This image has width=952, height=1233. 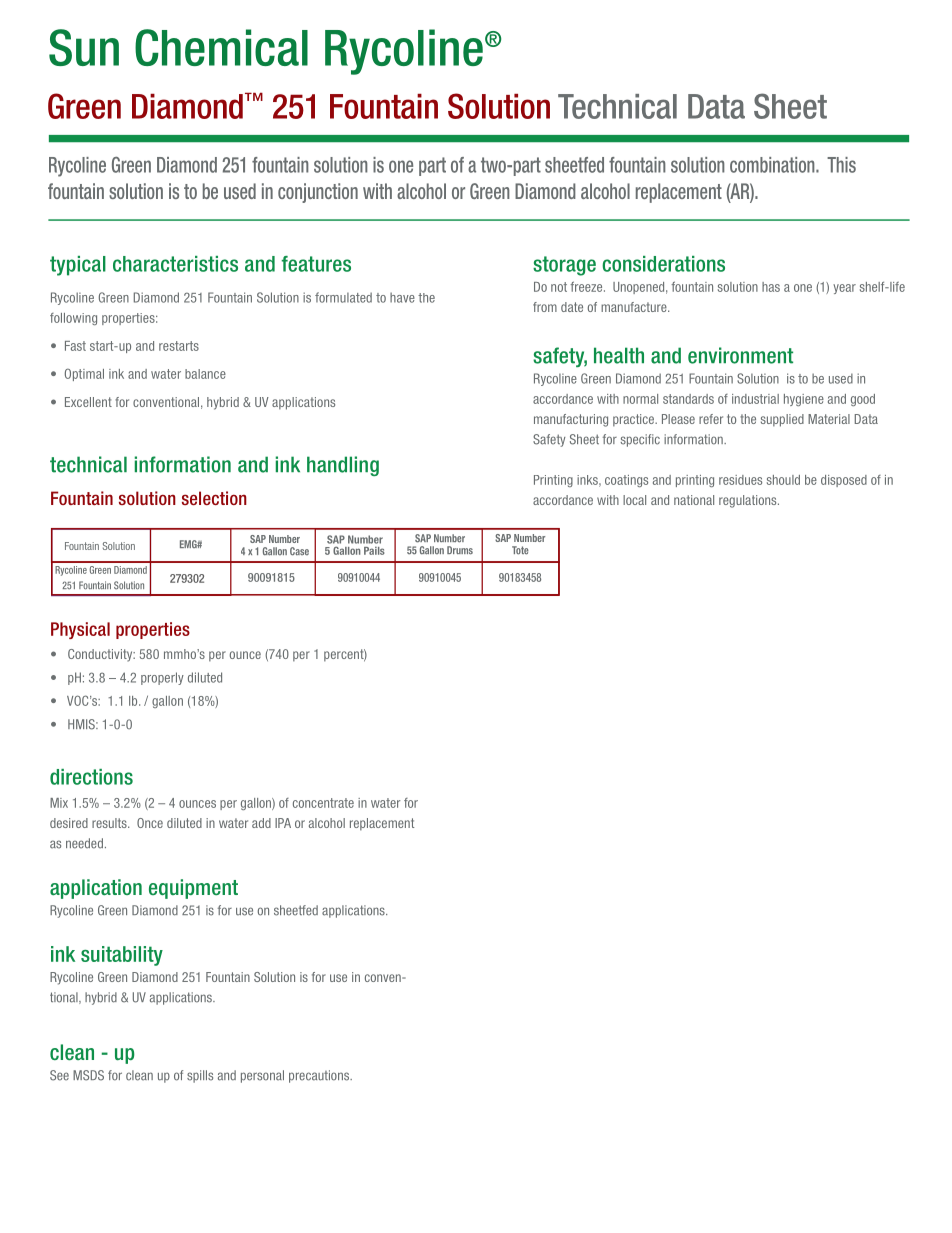 What do you see at coordinates (773, 165) in the image?
I see `combination` at bounding box center [773, 165].
